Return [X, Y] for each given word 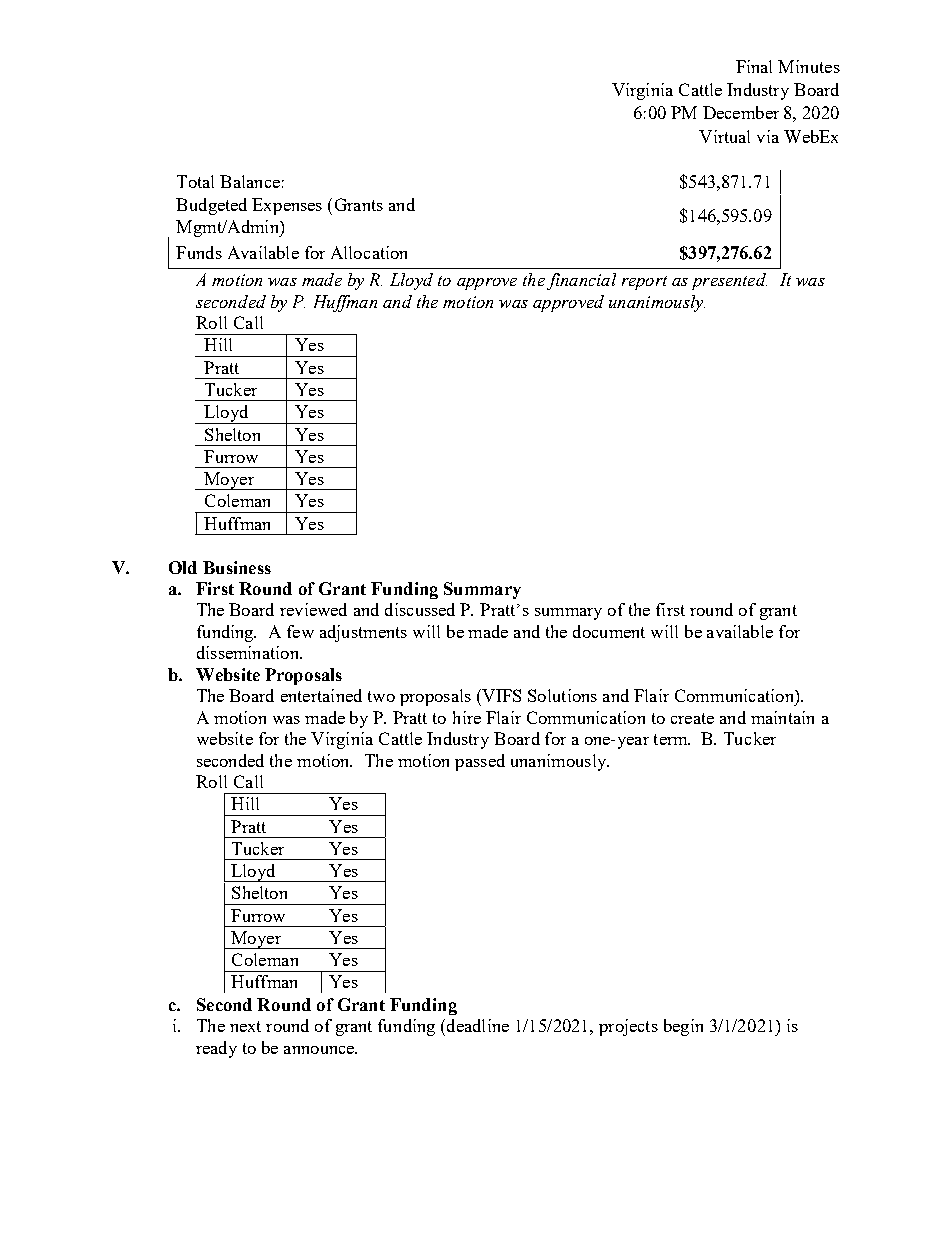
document [609, 631]
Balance [250, 181]
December [741, 112]
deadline [478, 1025]
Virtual [724, 136]
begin [683, 1027]
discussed [420, 609]
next [245, 1026]
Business [237, 567]
